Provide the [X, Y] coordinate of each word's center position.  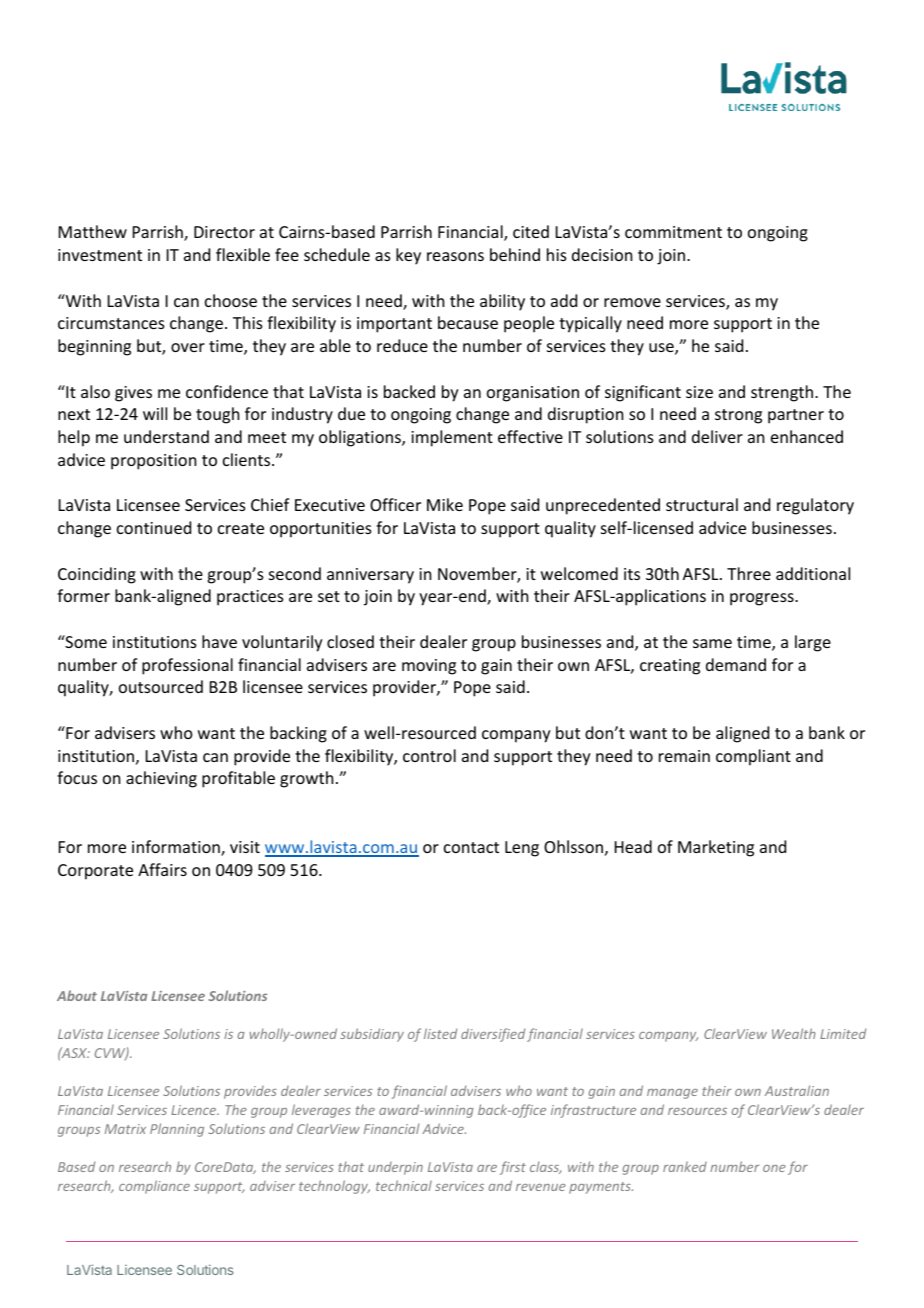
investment [100, 255]
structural [702, 504]
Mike [445, 504]
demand [736, 664]
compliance [154, 1187]
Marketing [716, 848]
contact [471, 847]
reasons [455, 256]
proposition [153, 462]
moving [429, 667]
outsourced [161, 686]
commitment [673, 232]
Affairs [162, 869]
